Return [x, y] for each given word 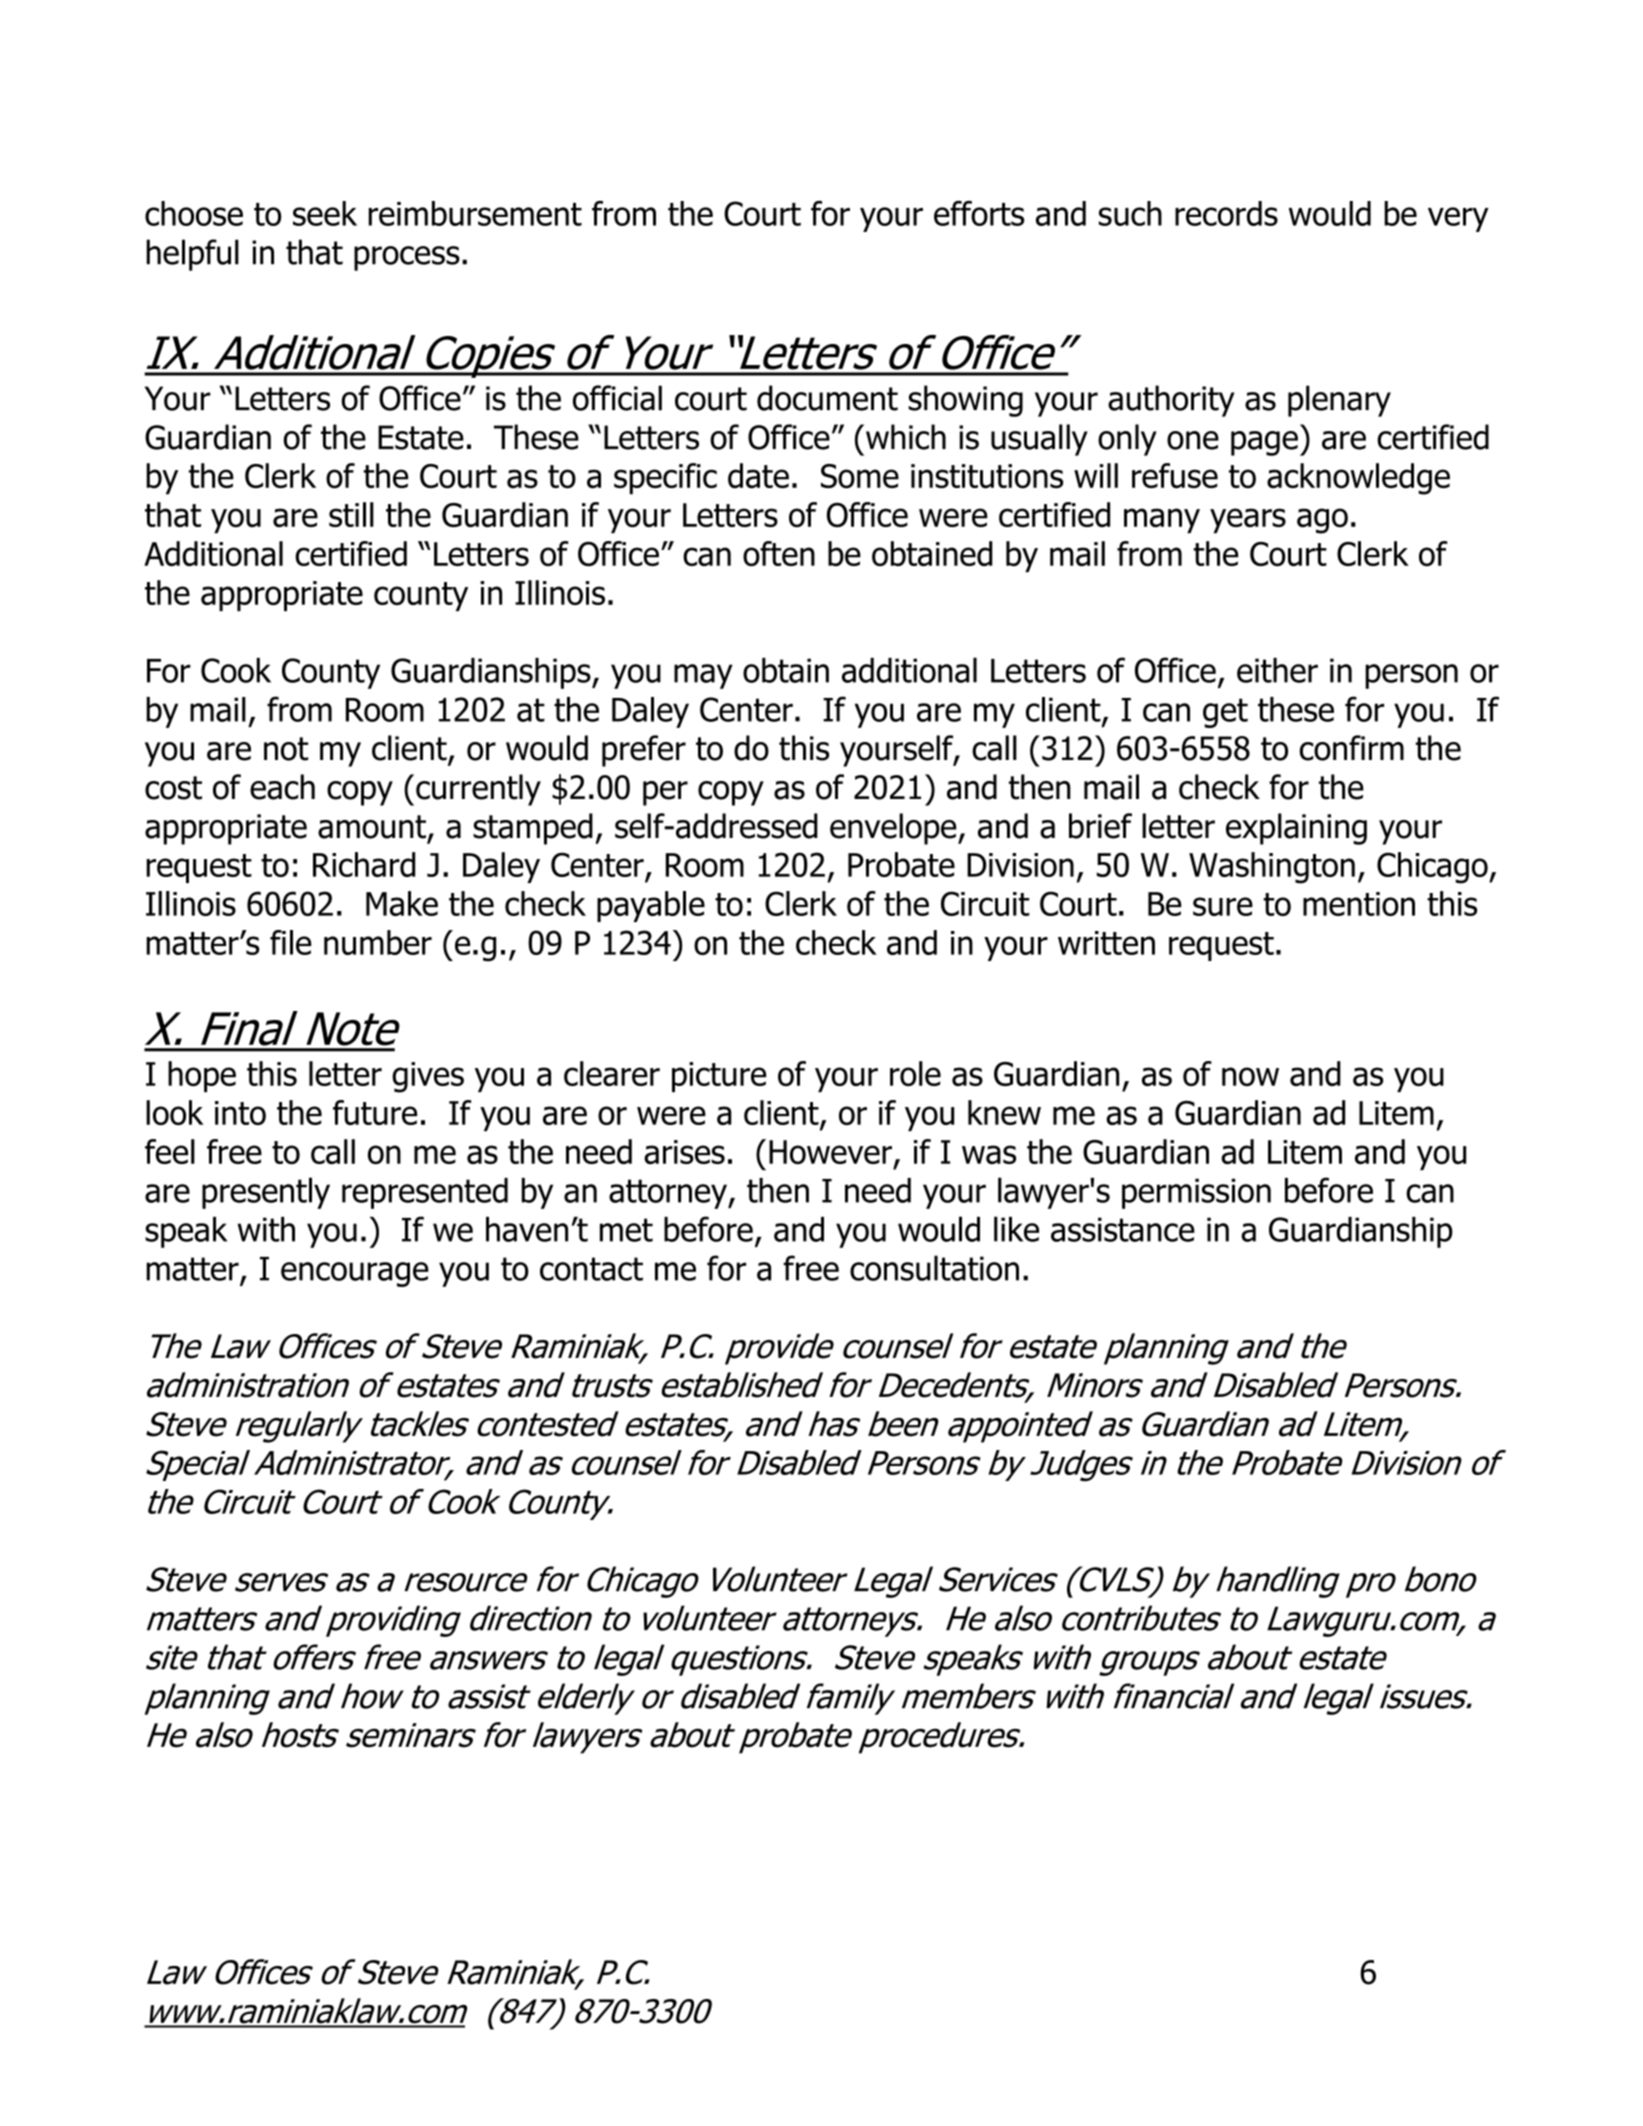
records [1226, 213]
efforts [979, 213]
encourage [355, 1274]
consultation [934, 1268]
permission [1196, 1193]
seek [325, 213]
